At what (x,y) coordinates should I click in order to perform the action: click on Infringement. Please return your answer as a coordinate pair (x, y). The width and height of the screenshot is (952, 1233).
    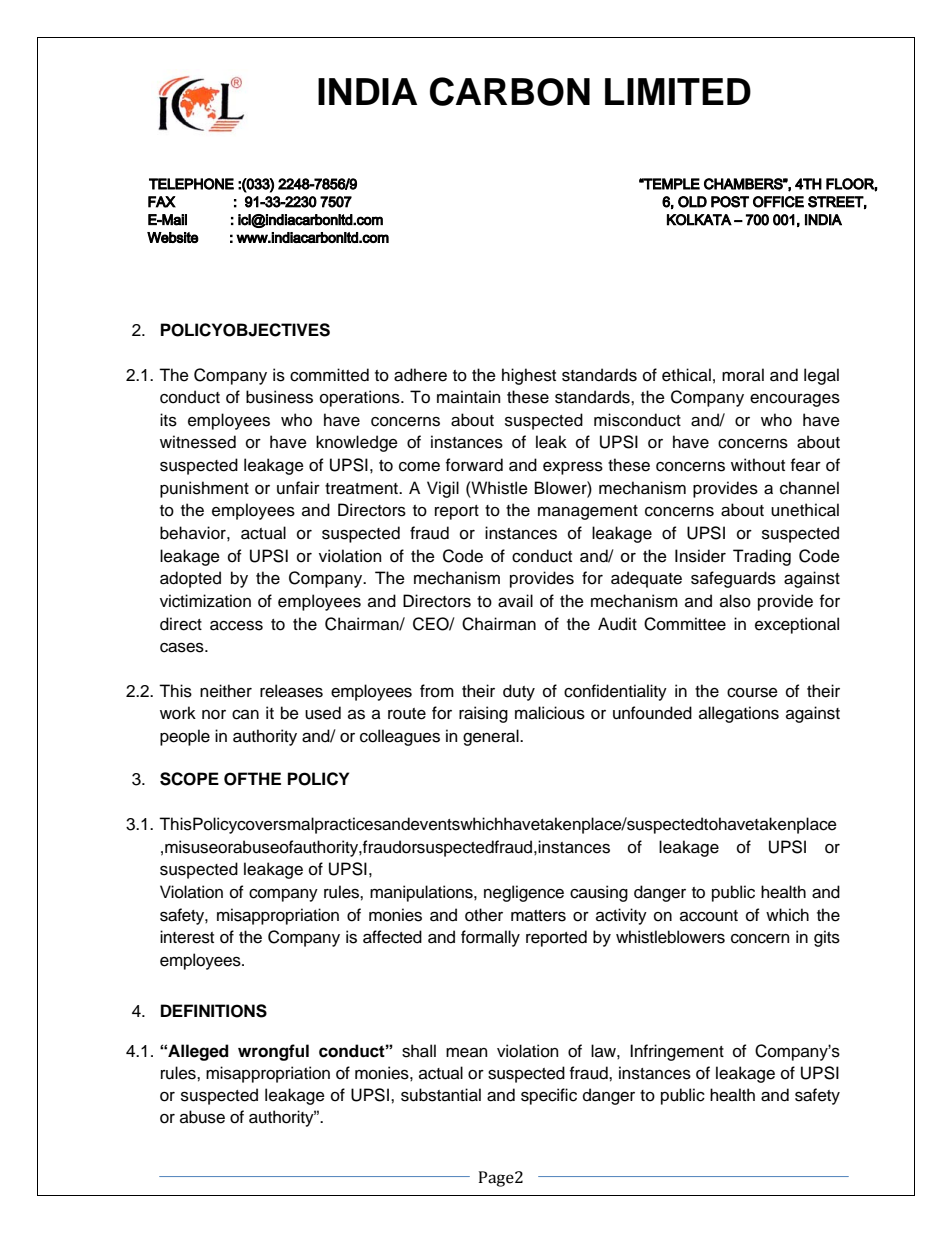
    Looking at the image, I should click on (677, 1052).
